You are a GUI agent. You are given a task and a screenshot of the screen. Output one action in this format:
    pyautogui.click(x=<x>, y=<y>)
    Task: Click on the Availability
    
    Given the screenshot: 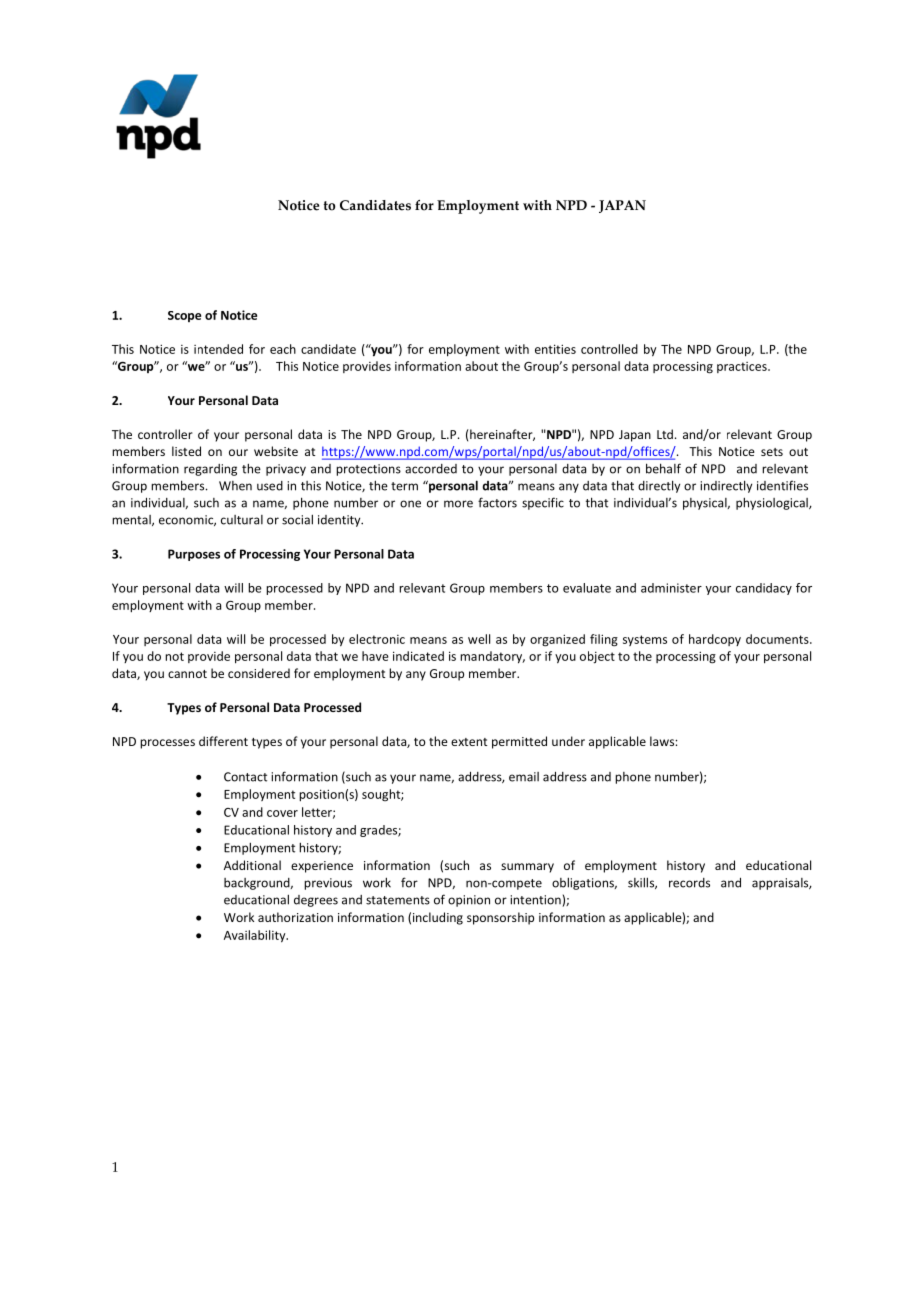 What is the action you would take?
    pyautogui.click(x=256, y=936)
